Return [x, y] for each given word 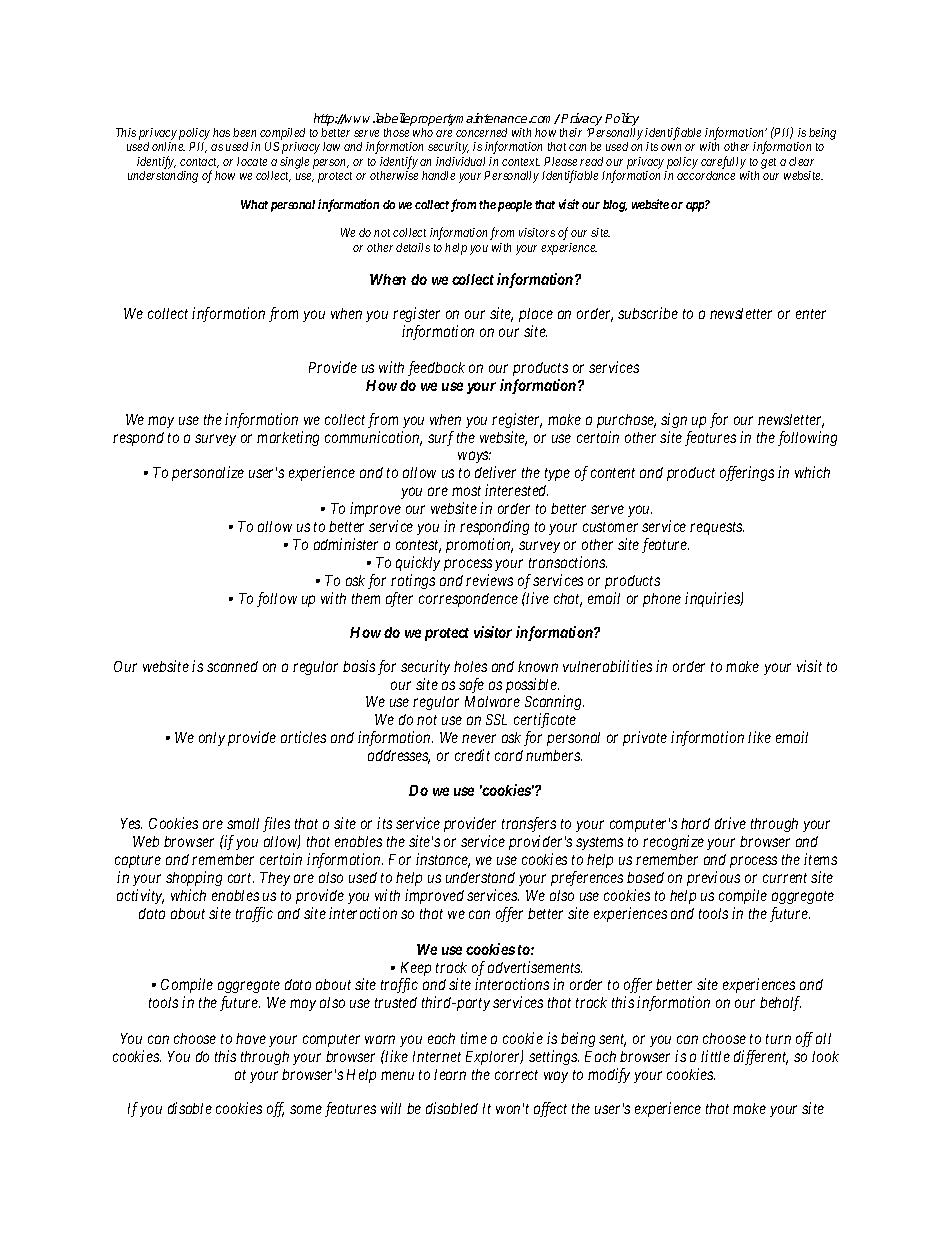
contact [199, 163]
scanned [232, 666]
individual [460, 161]
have [251, 1038]
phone [662, 600]
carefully [723, 162]
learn [450, 1074]
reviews [489, 580]
